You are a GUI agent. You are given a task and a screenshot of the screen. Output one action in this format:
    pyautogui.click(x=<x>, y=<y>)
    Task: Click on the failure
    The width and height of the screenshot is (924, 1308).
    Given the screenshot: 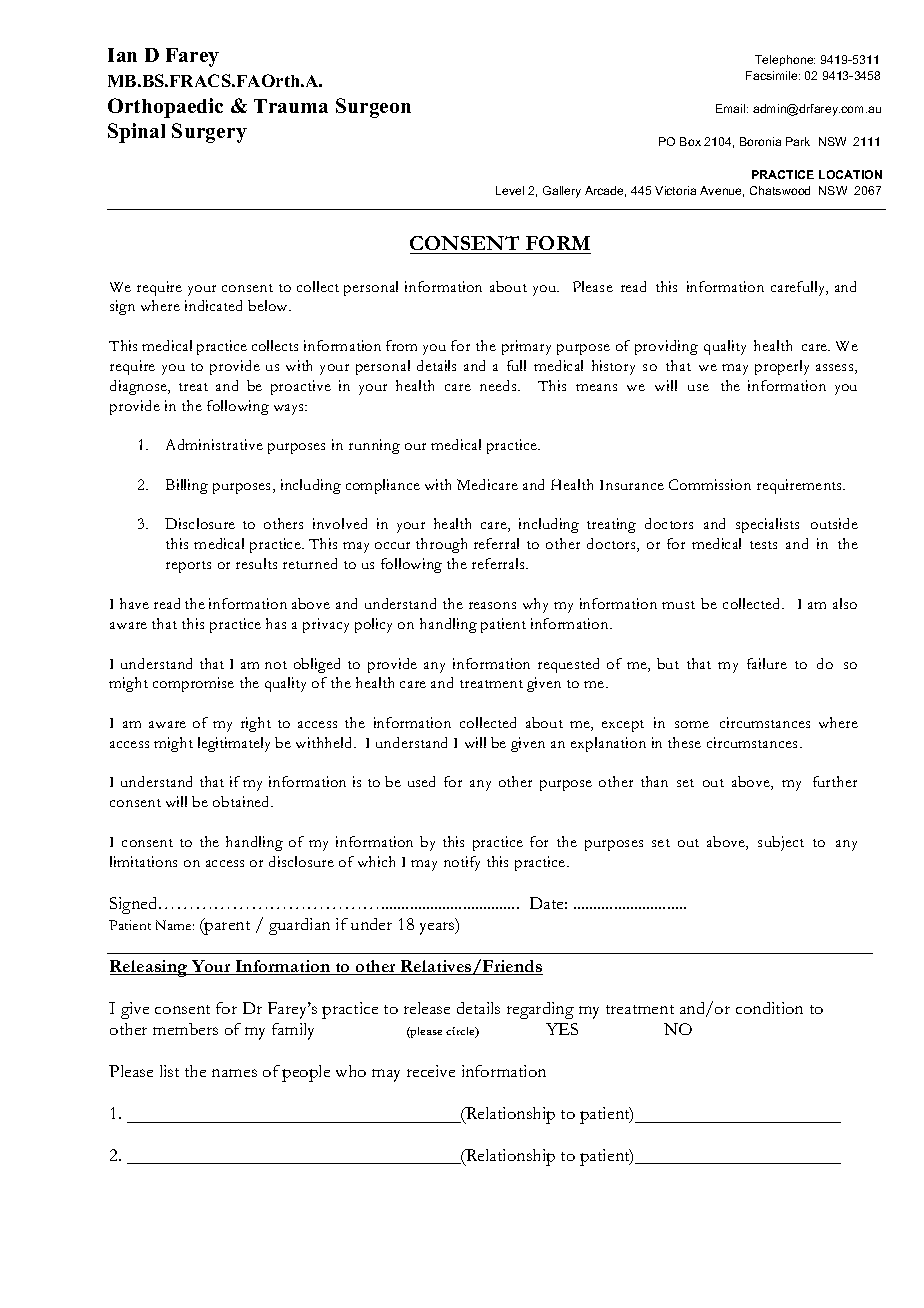 What is the action you would take?
    pyautogui.click(x=767, y=663)
